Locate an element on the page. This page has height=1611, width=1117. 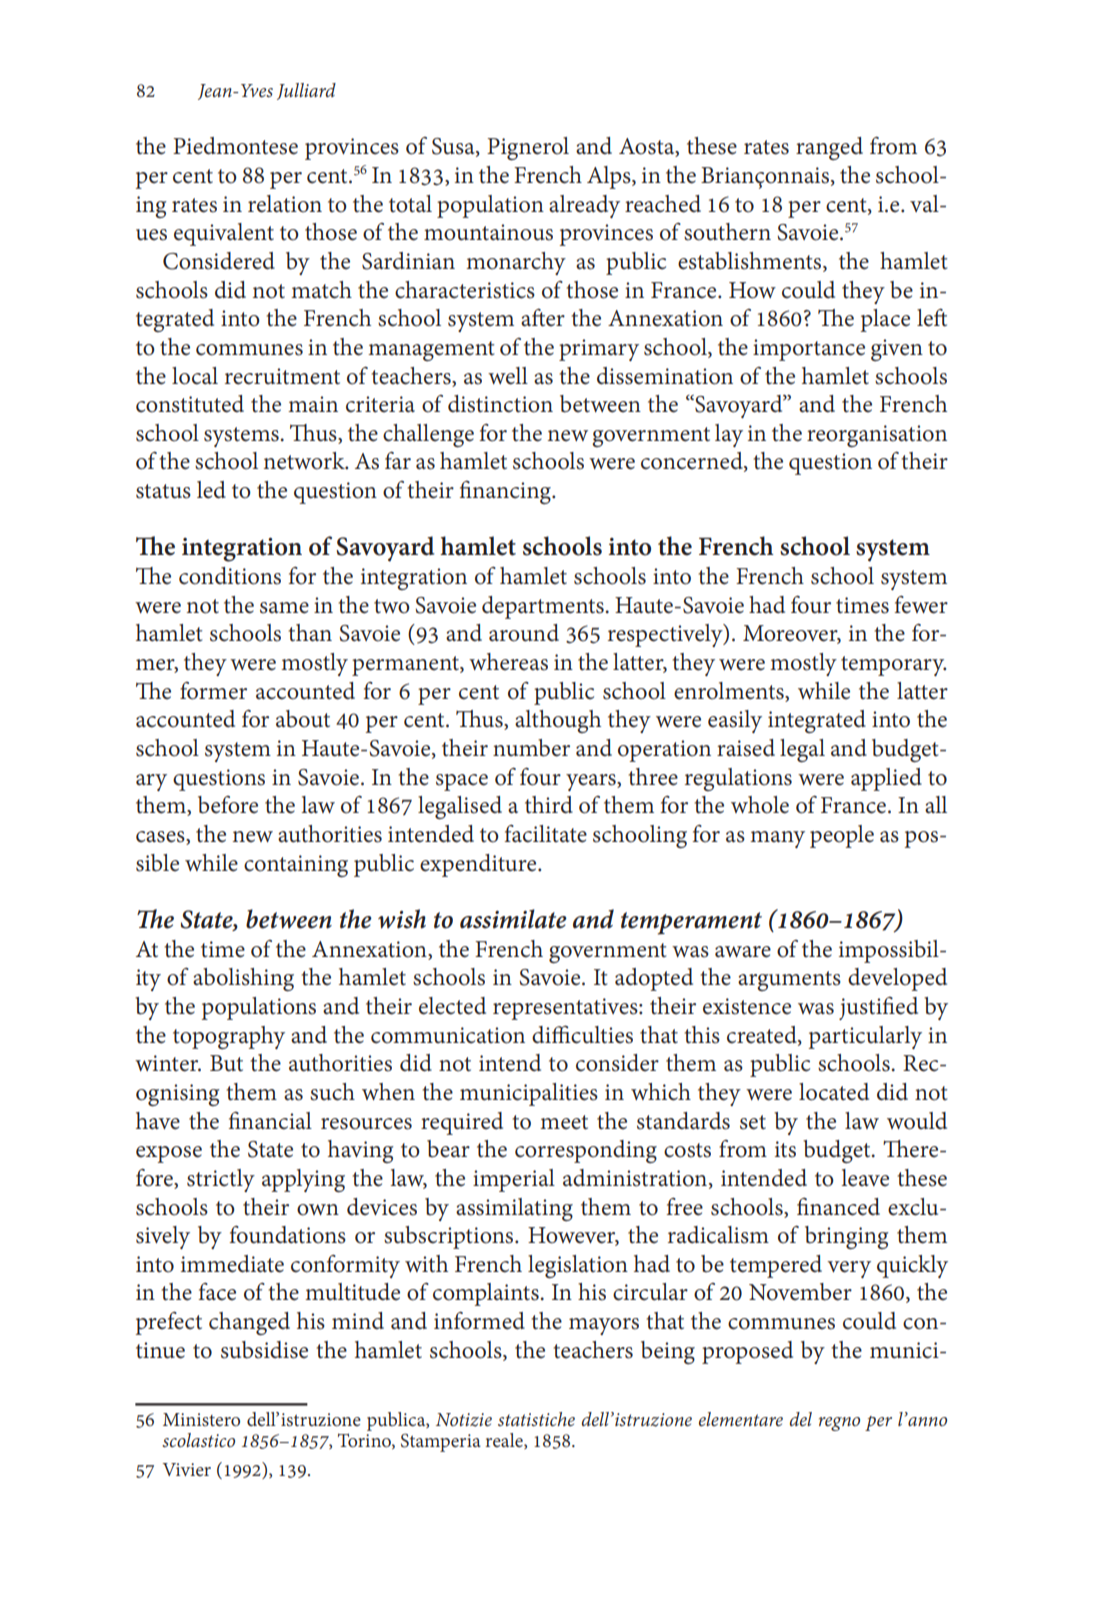
applied is located at coordinates (886, 779).
